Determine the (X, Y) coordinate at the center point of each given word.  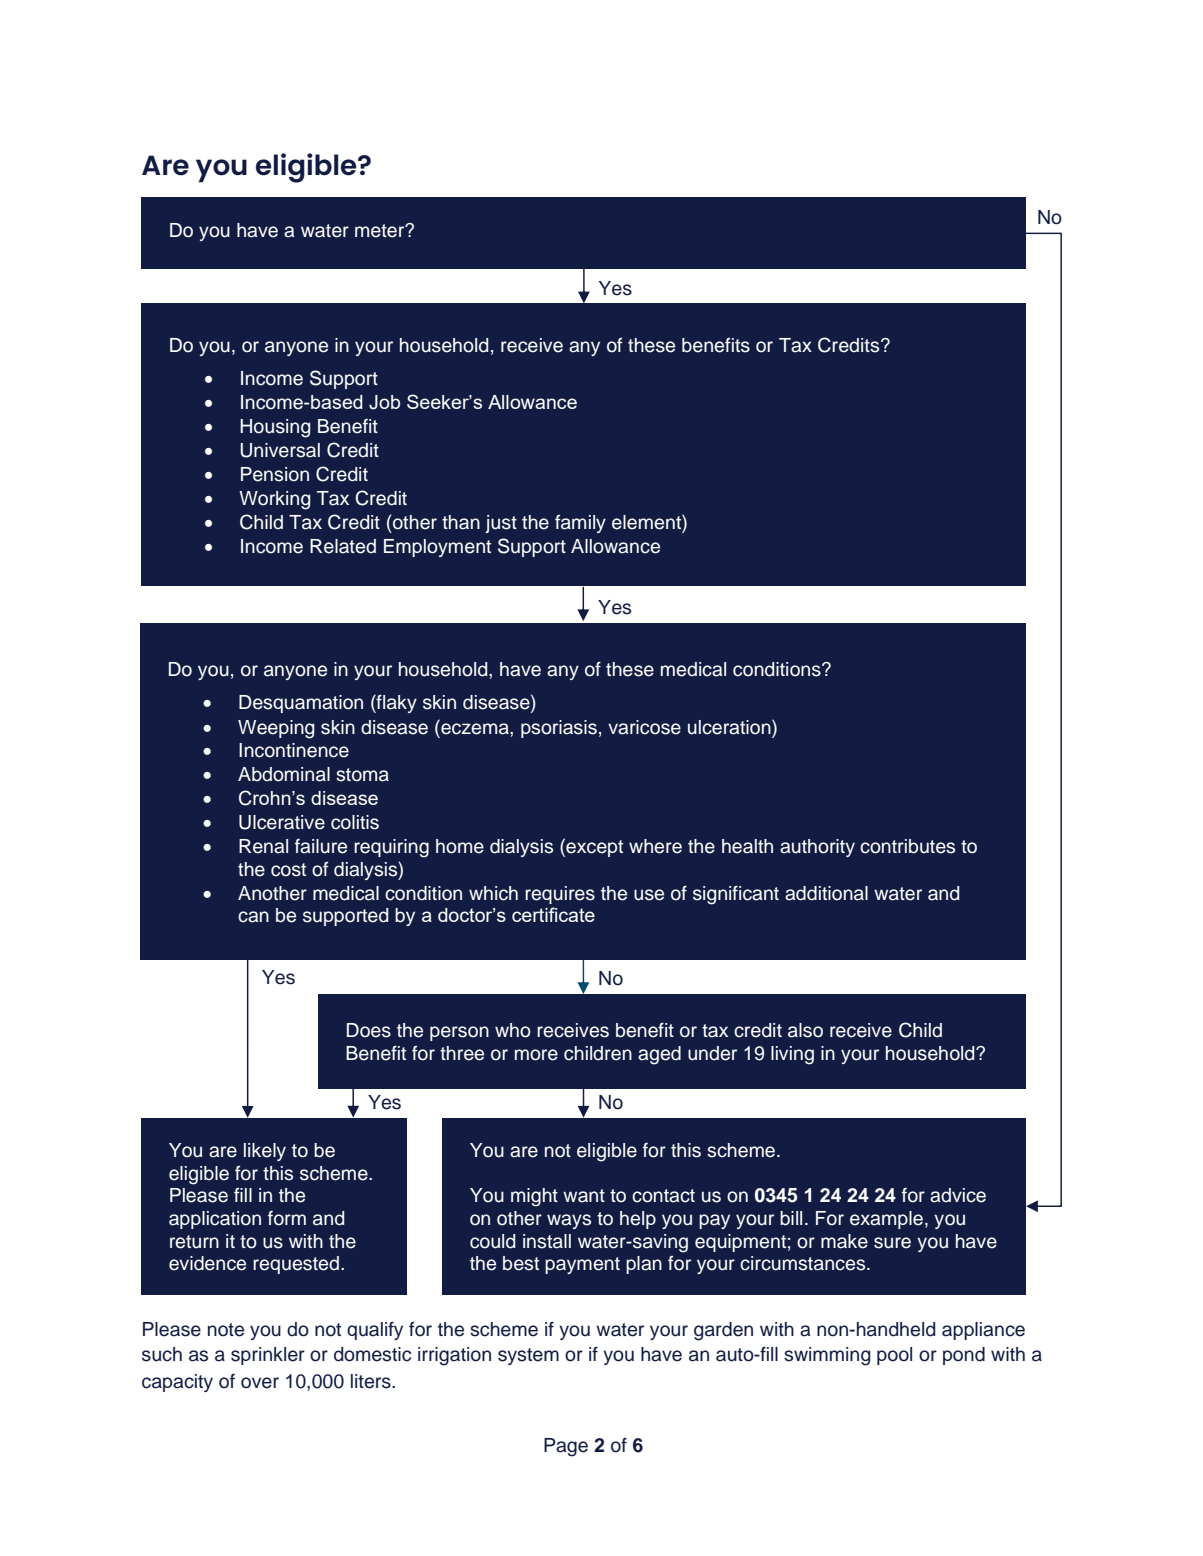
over (260, 1383)
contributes (907, 846)
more (536, 1055)
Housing (275, 428)
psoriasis (559, 729)
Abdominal (284, 774)
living (792, 1055)
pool (894, 1356)
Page (566, 1447)
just (501, 524)
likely (265, 1152)
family (580, 524)
